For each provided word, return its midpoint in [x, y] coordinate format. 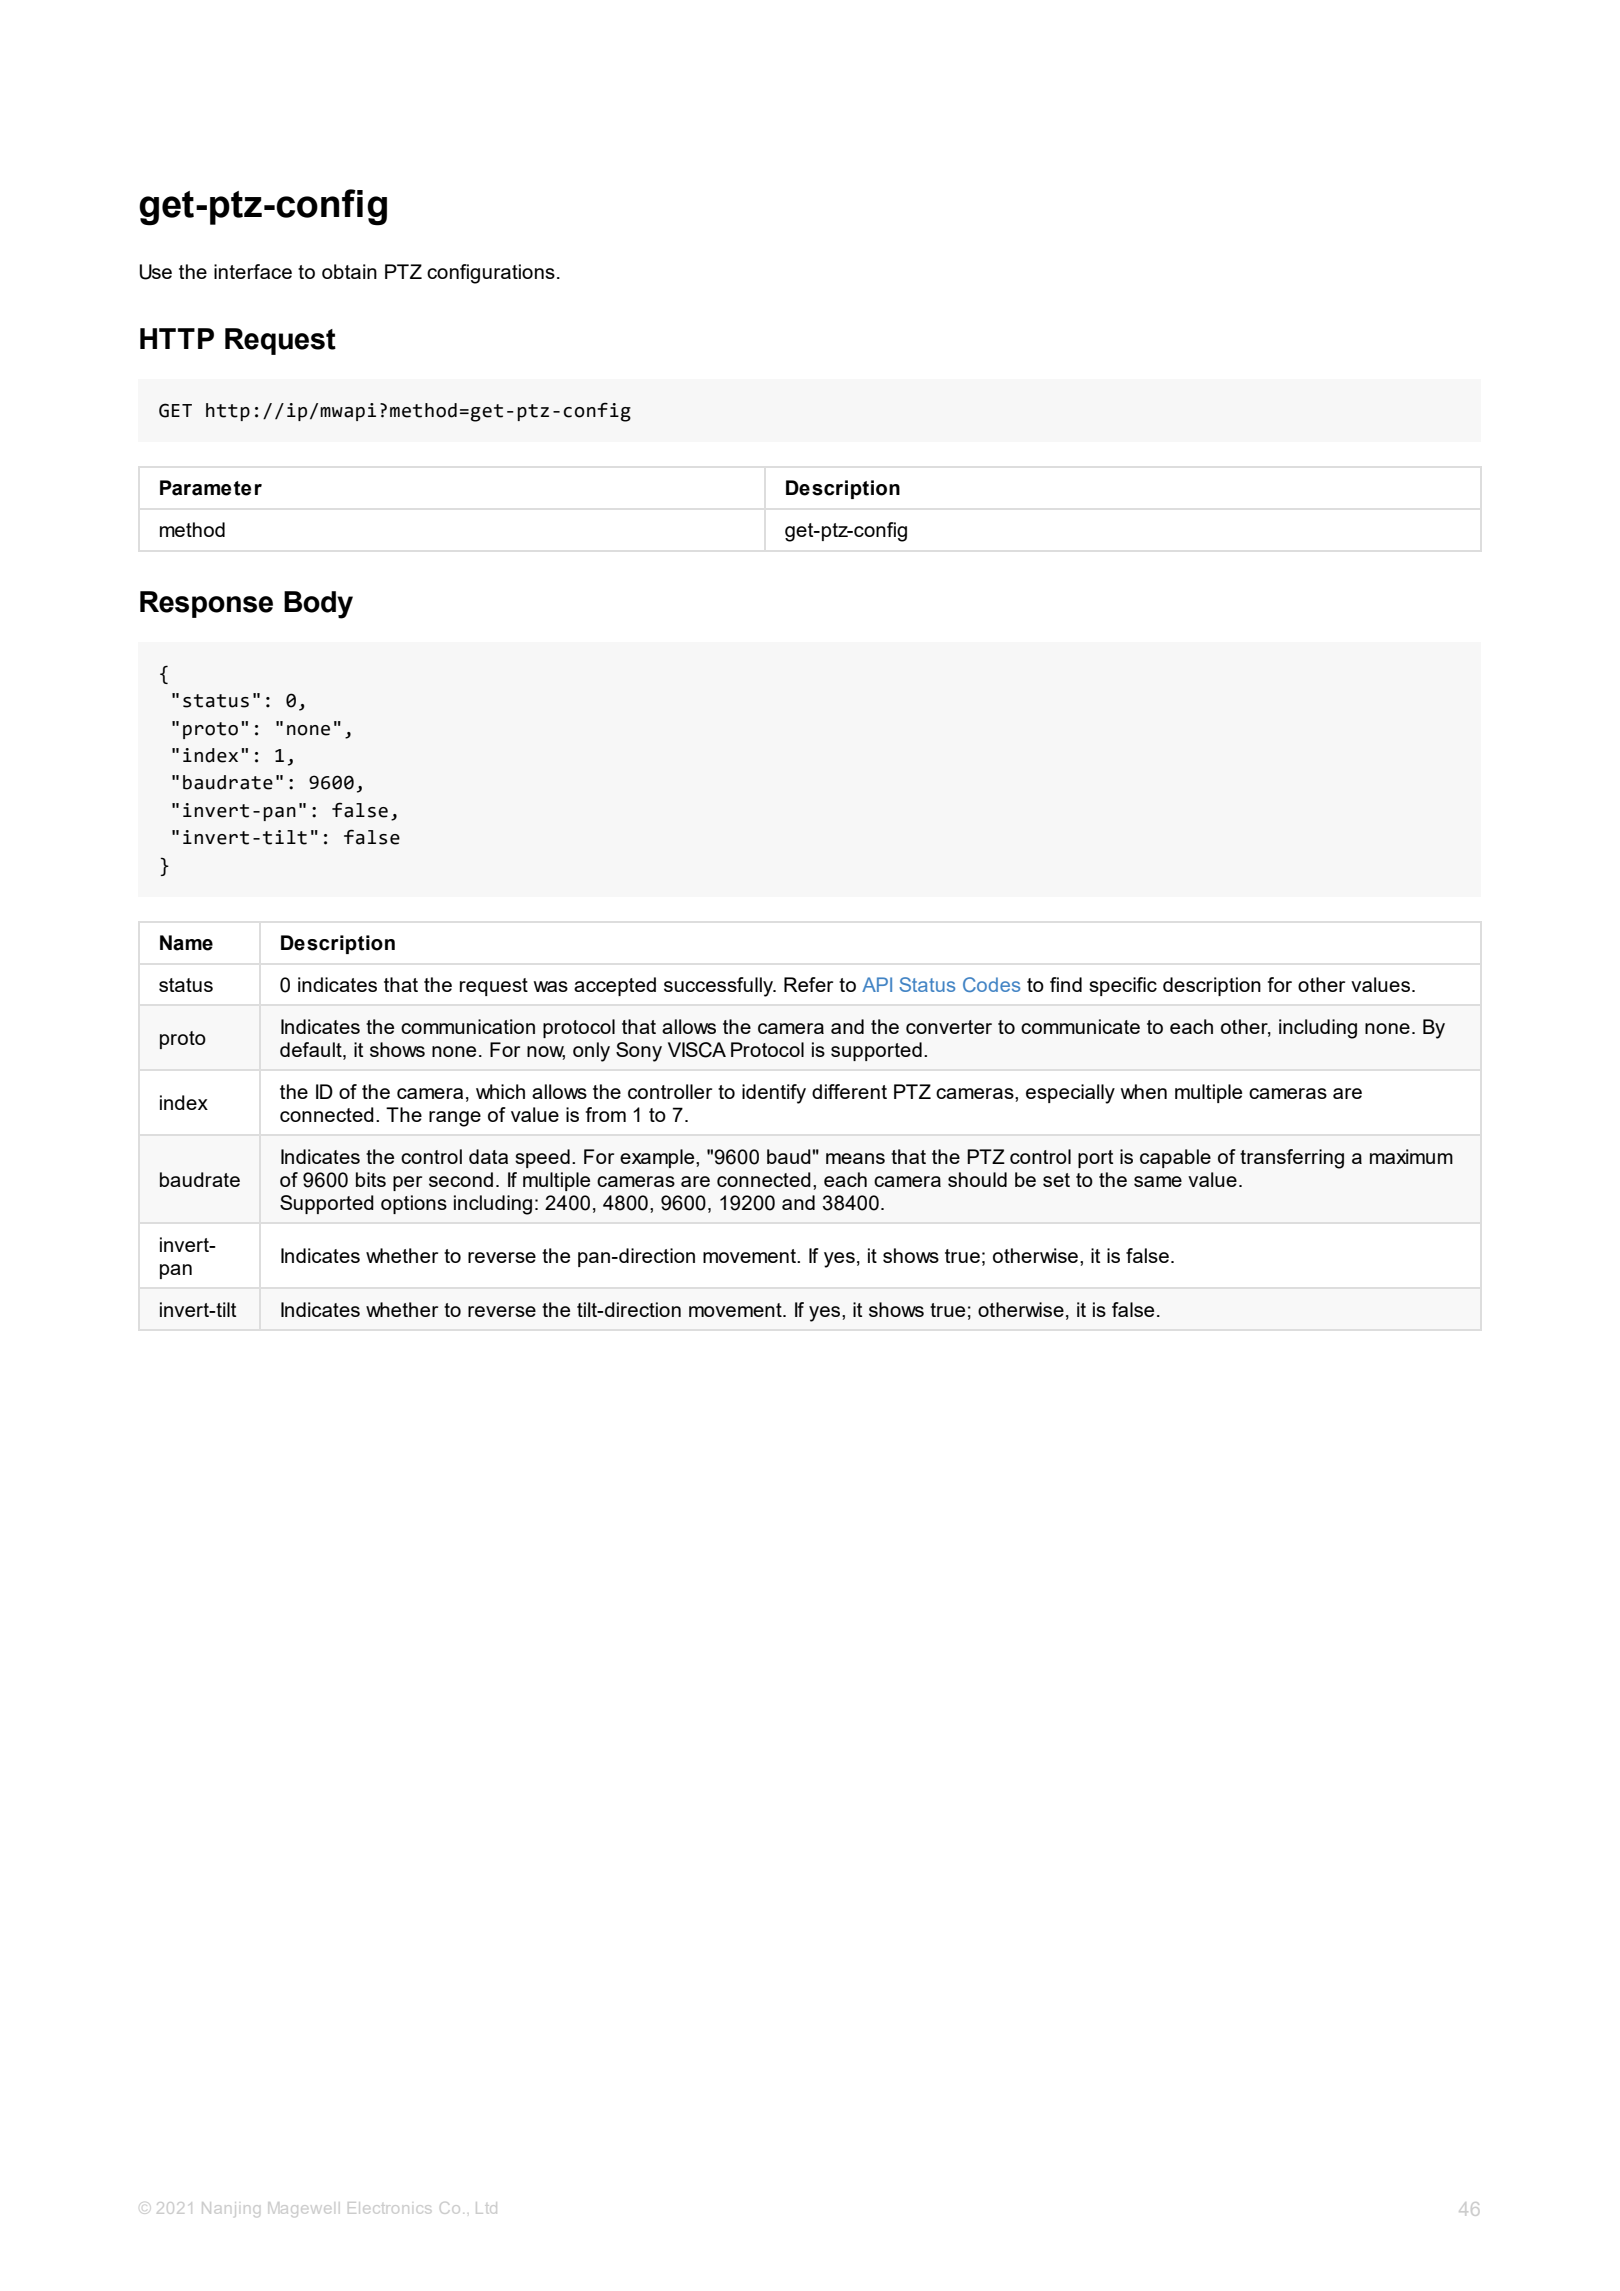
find [1066, 984]
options [414, 1204]
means [855, 1158]
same [1158, 1181]
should [977, 1179]
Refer [808, 984]
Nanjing [231, 2209]
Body [318, 605]
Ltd [486, 2208]
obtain [349, 271]
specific [1123, 986]
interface [253, 271]
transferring [1292, 1159]
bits [371, 1179]
